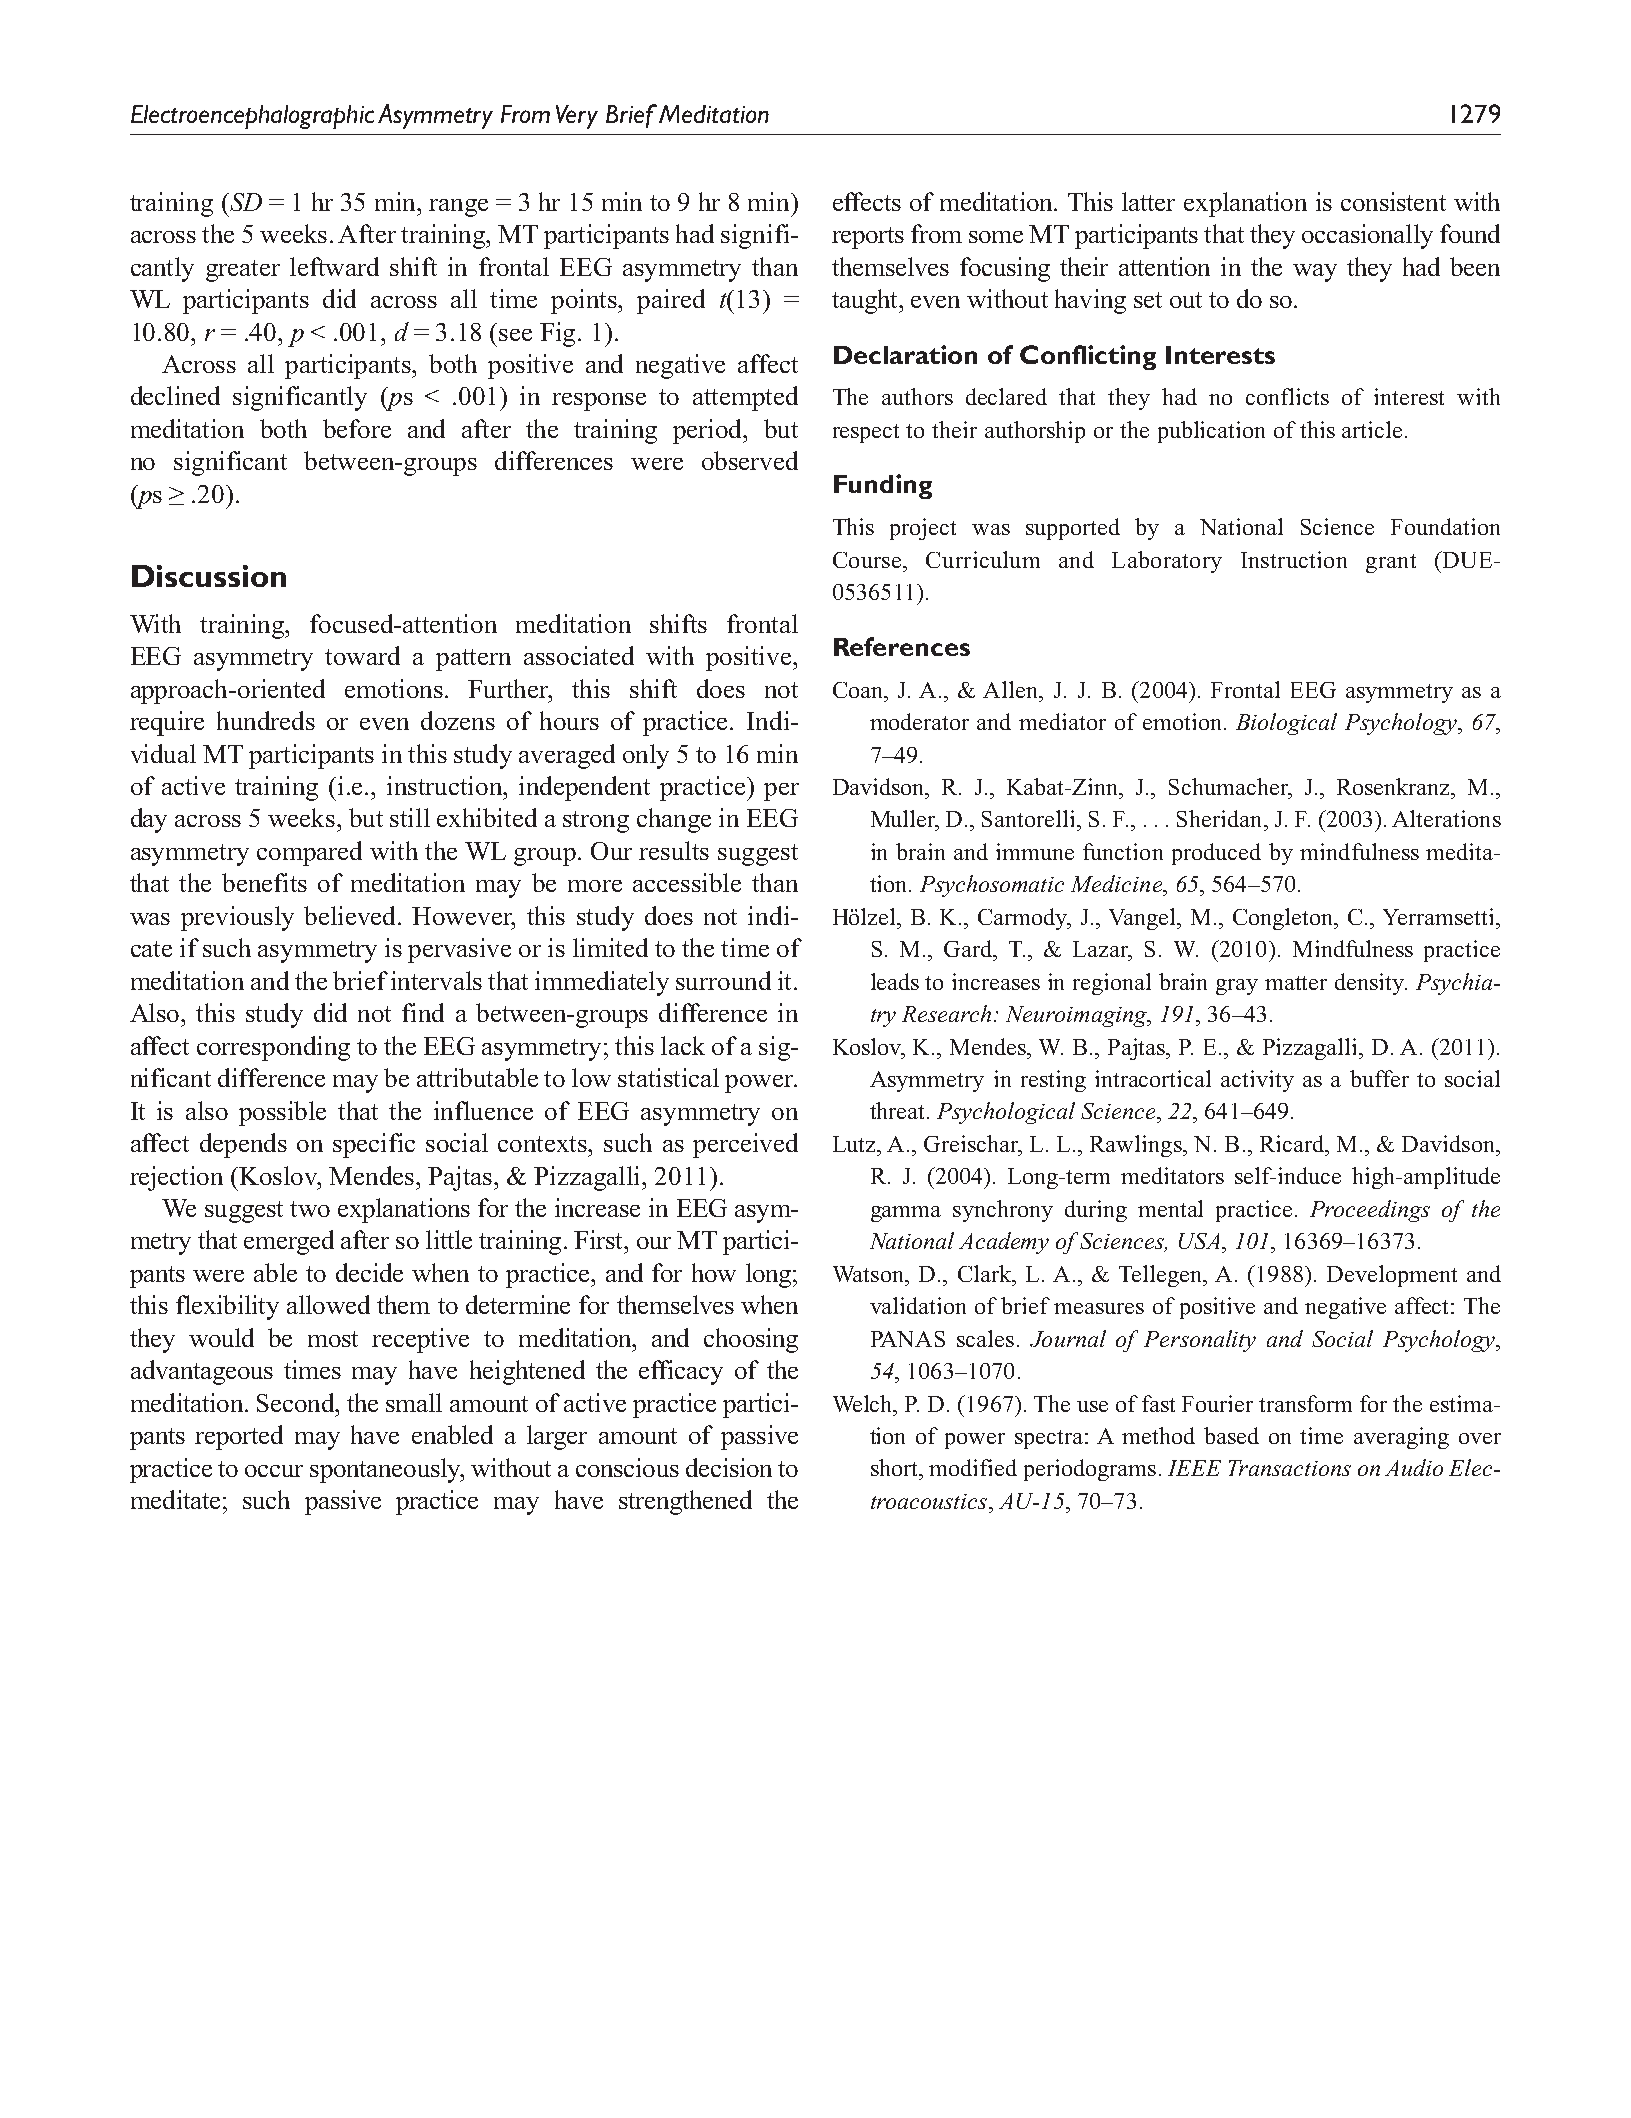 The height and width of the screenshot is (2118, 1631). I want to click on effects, so click(867, 201).
